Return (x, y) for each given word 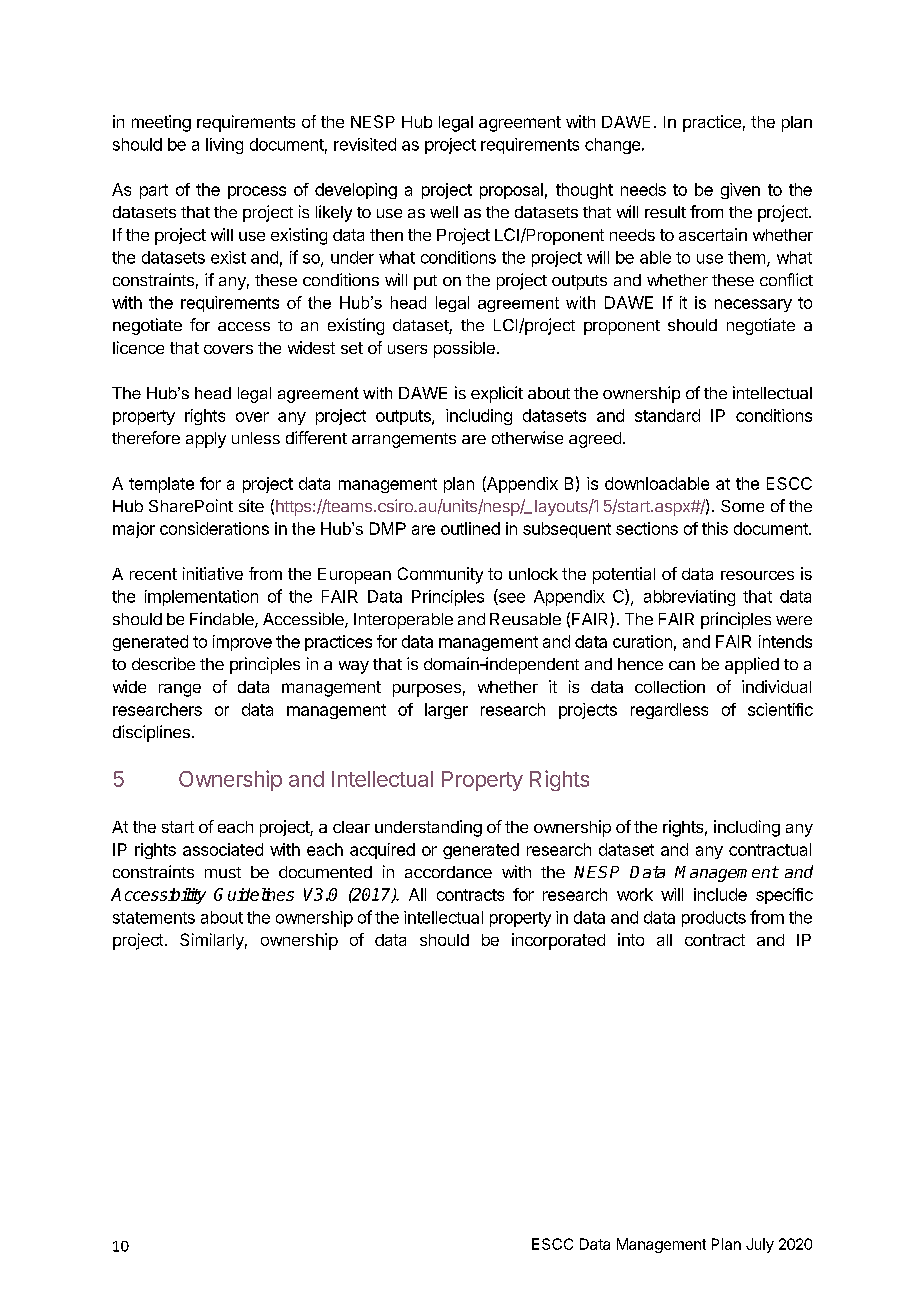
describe (163, 663)
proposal (511, 191)
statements (154, 918)
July (760, 1245)
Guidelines (254, 894)
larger (446, 711)
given (740, 191)
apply (206, 440)
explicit (497, 394)
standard (667, 415)
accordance (448, 872)
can (682, 665)
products (714, 919)
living (224, 146)
